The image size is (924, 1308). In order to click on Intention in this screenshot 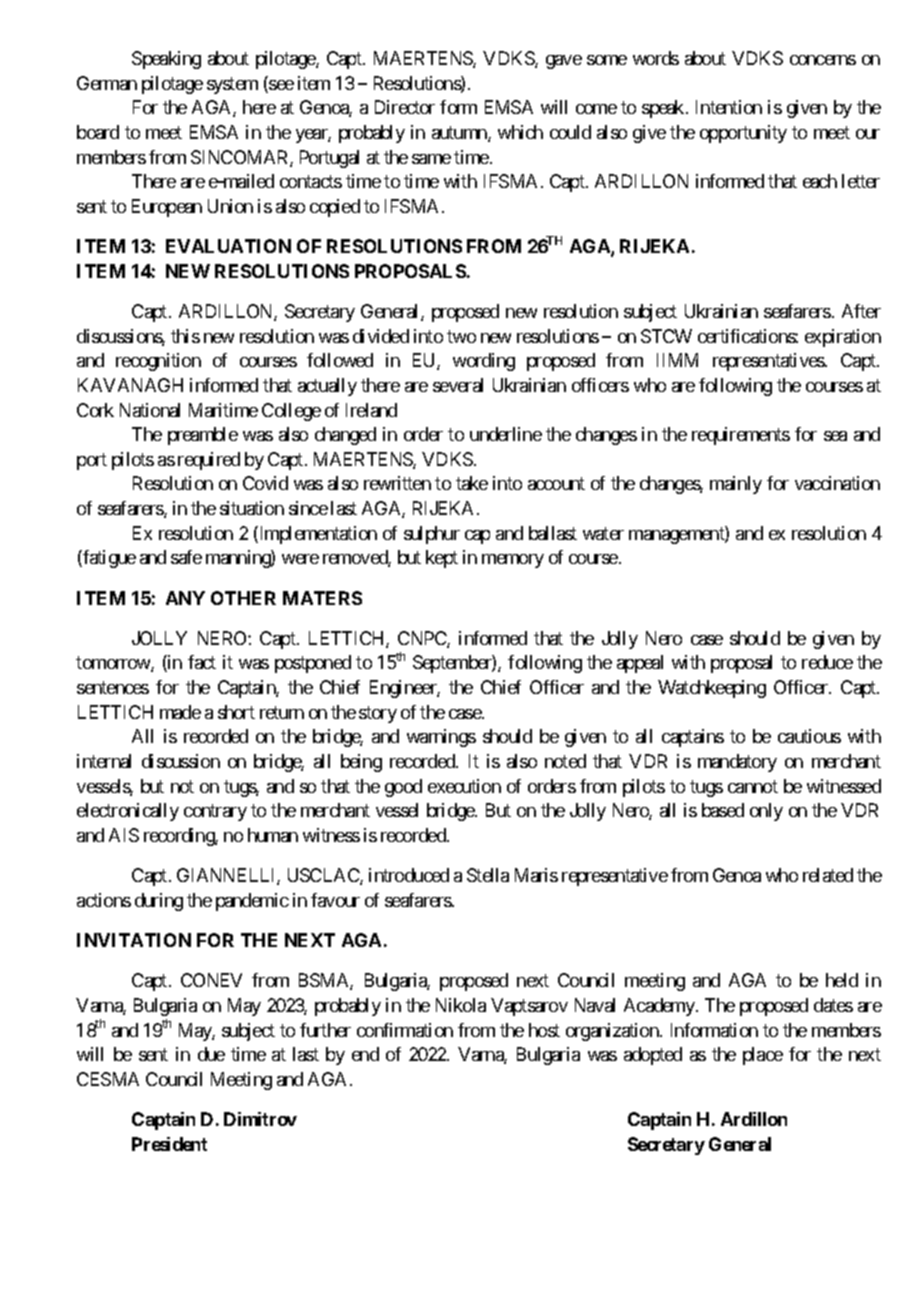, I will do `click(729, 107)`.
